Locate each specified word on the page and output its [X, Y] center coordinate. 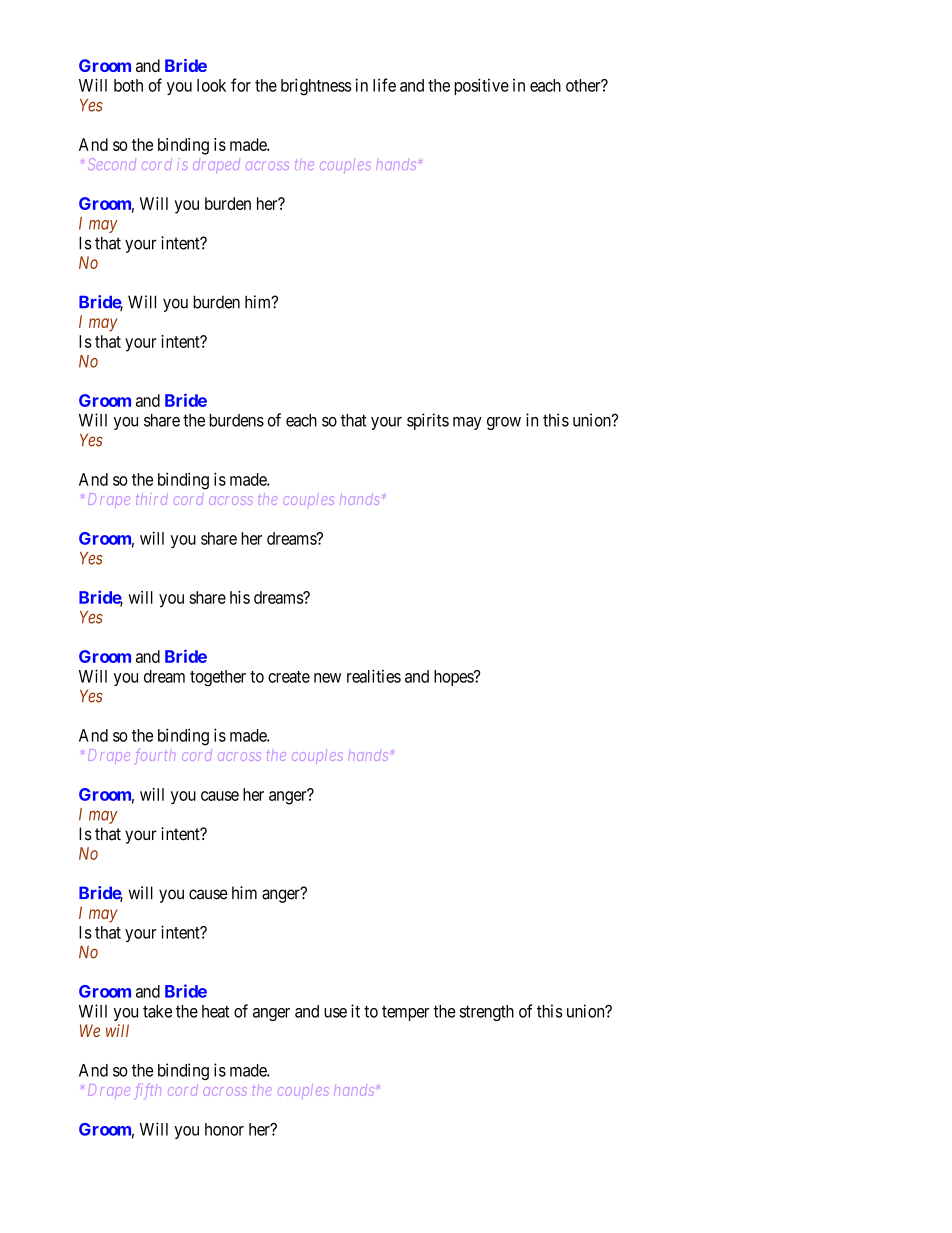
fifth [148, 1091]
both [128, 85]
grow [504, 423]
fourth [155, 756]
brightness [316, 87]
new [327, 678]
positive [481, 86]
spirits [428, 421]
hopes [454, 678]
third [152, 499]
